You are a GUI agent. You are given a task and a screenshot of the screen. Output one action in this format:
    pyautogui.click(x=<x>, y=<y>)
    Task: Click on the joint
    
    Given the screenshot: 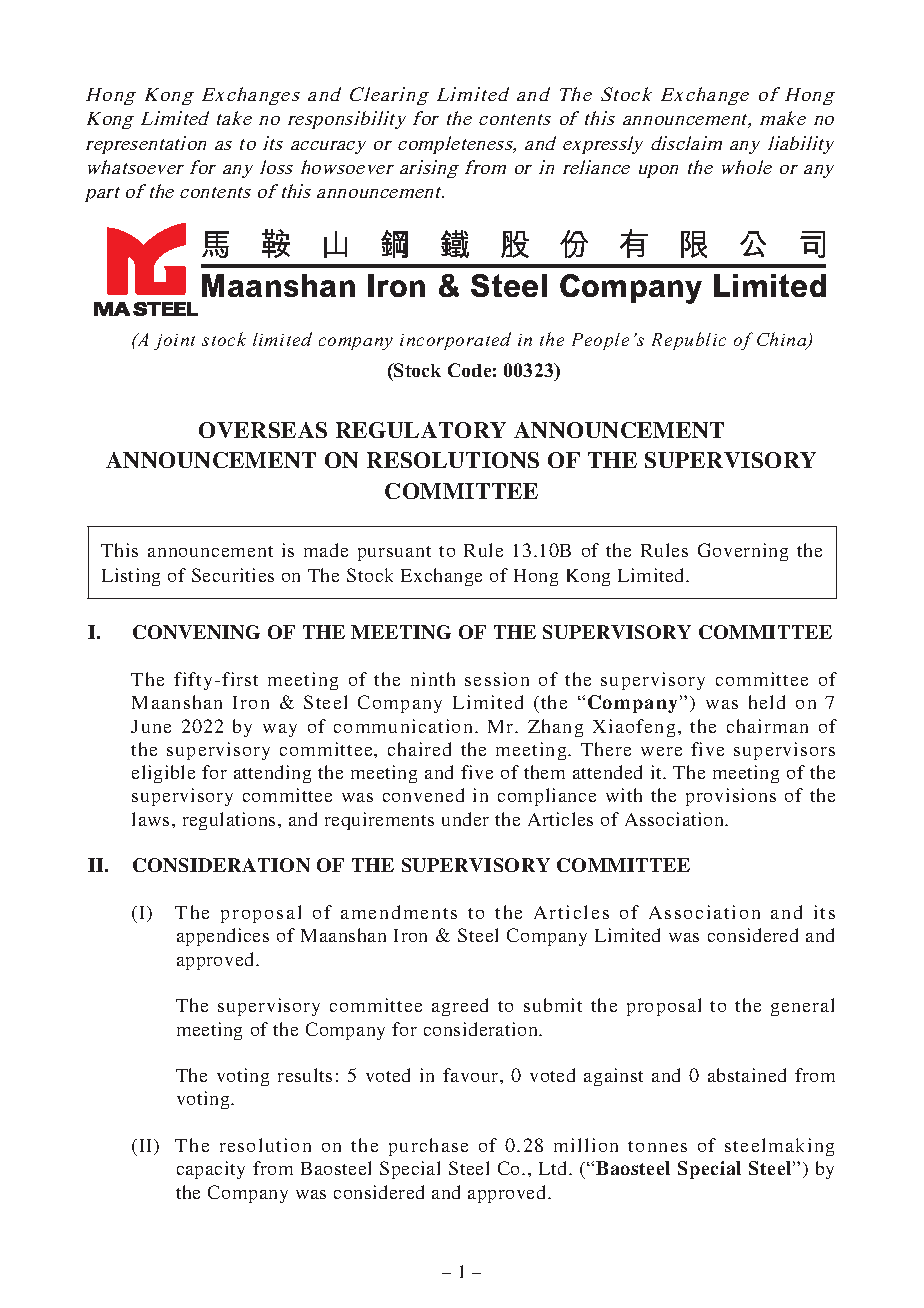 What is the action you would take?
    pyautogui.click(x=174, y=342)
